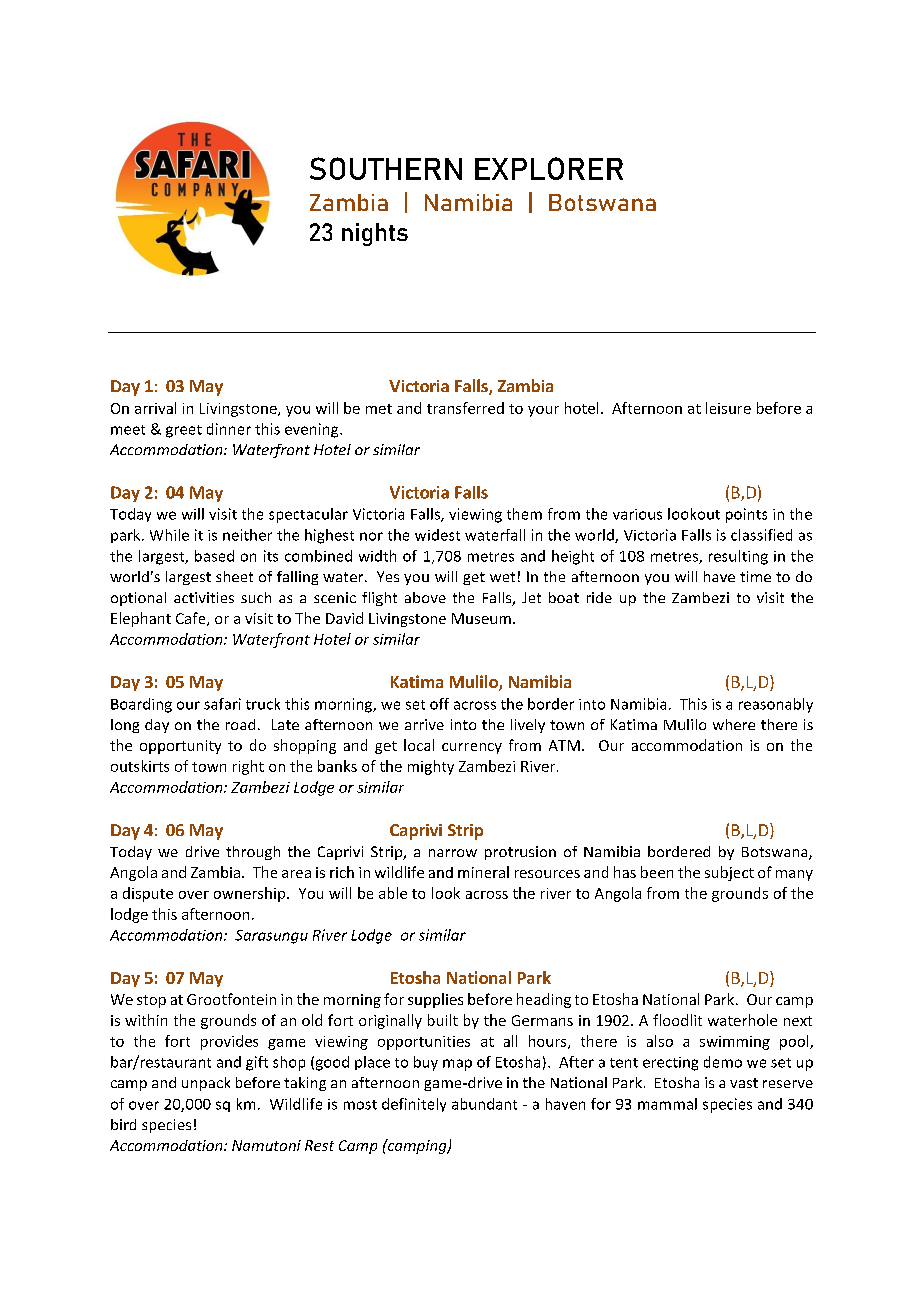 The width and height of the screenshot is (924, 1307). What do you see at coordinates (483, 872) in the screenshot?
I see `mineral` at bounding box center [483, 872].
